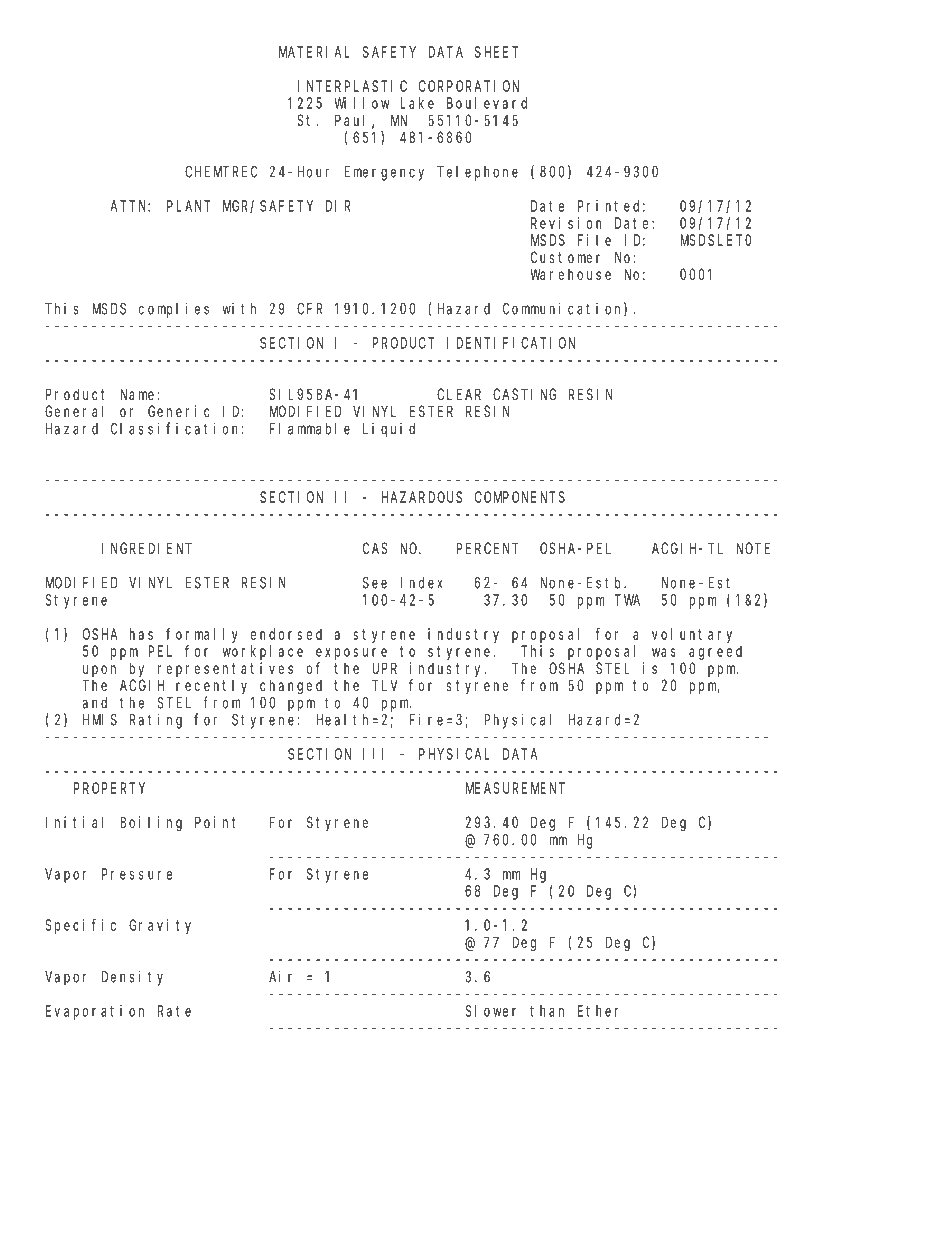  What do you see at coordinates (496, 52) in the screenshot?
I see `SHEET` at bounding box center [496, 52].
